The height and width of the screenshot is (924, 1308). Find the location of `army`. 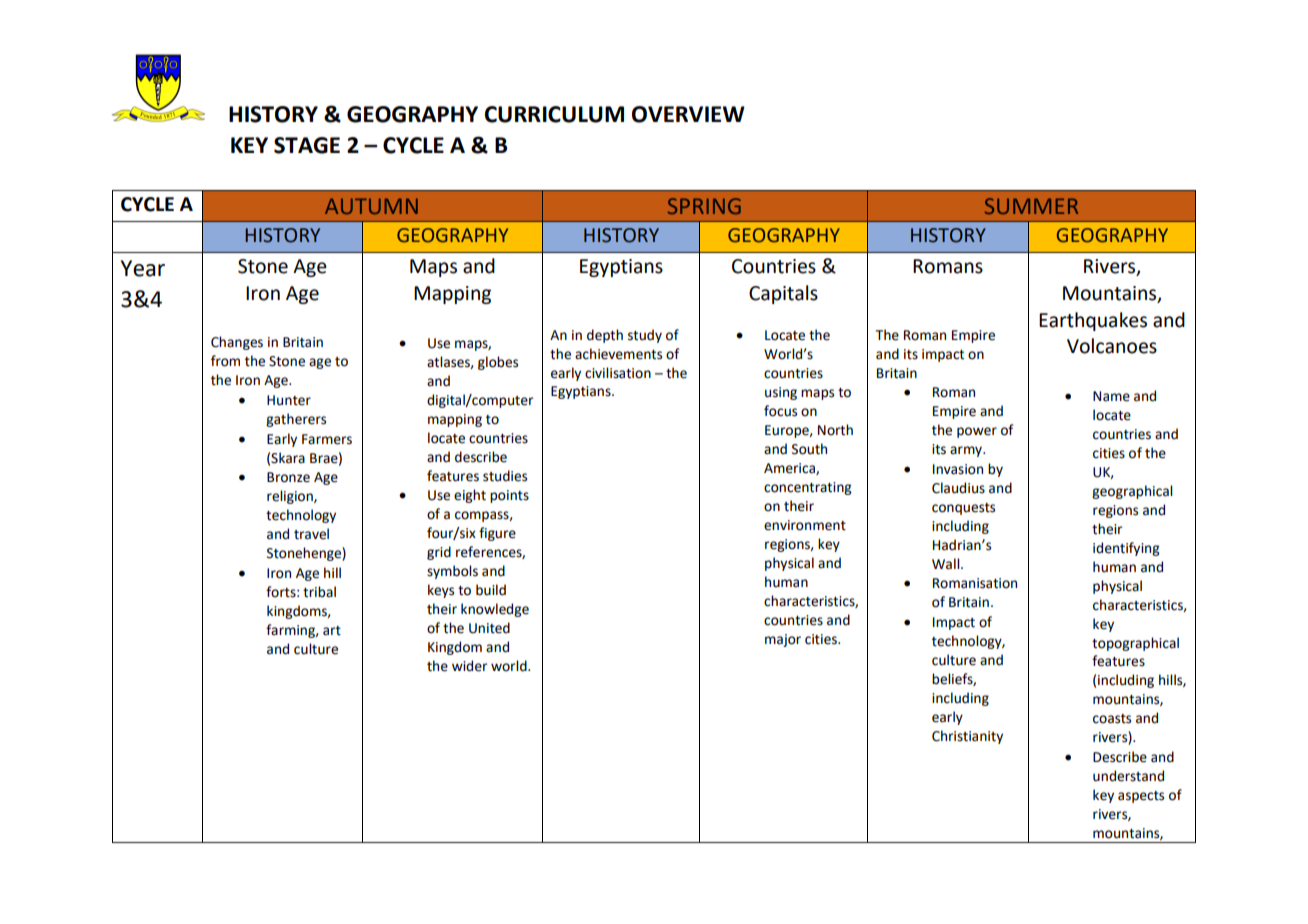

army is located at coordinates (967, 451).
